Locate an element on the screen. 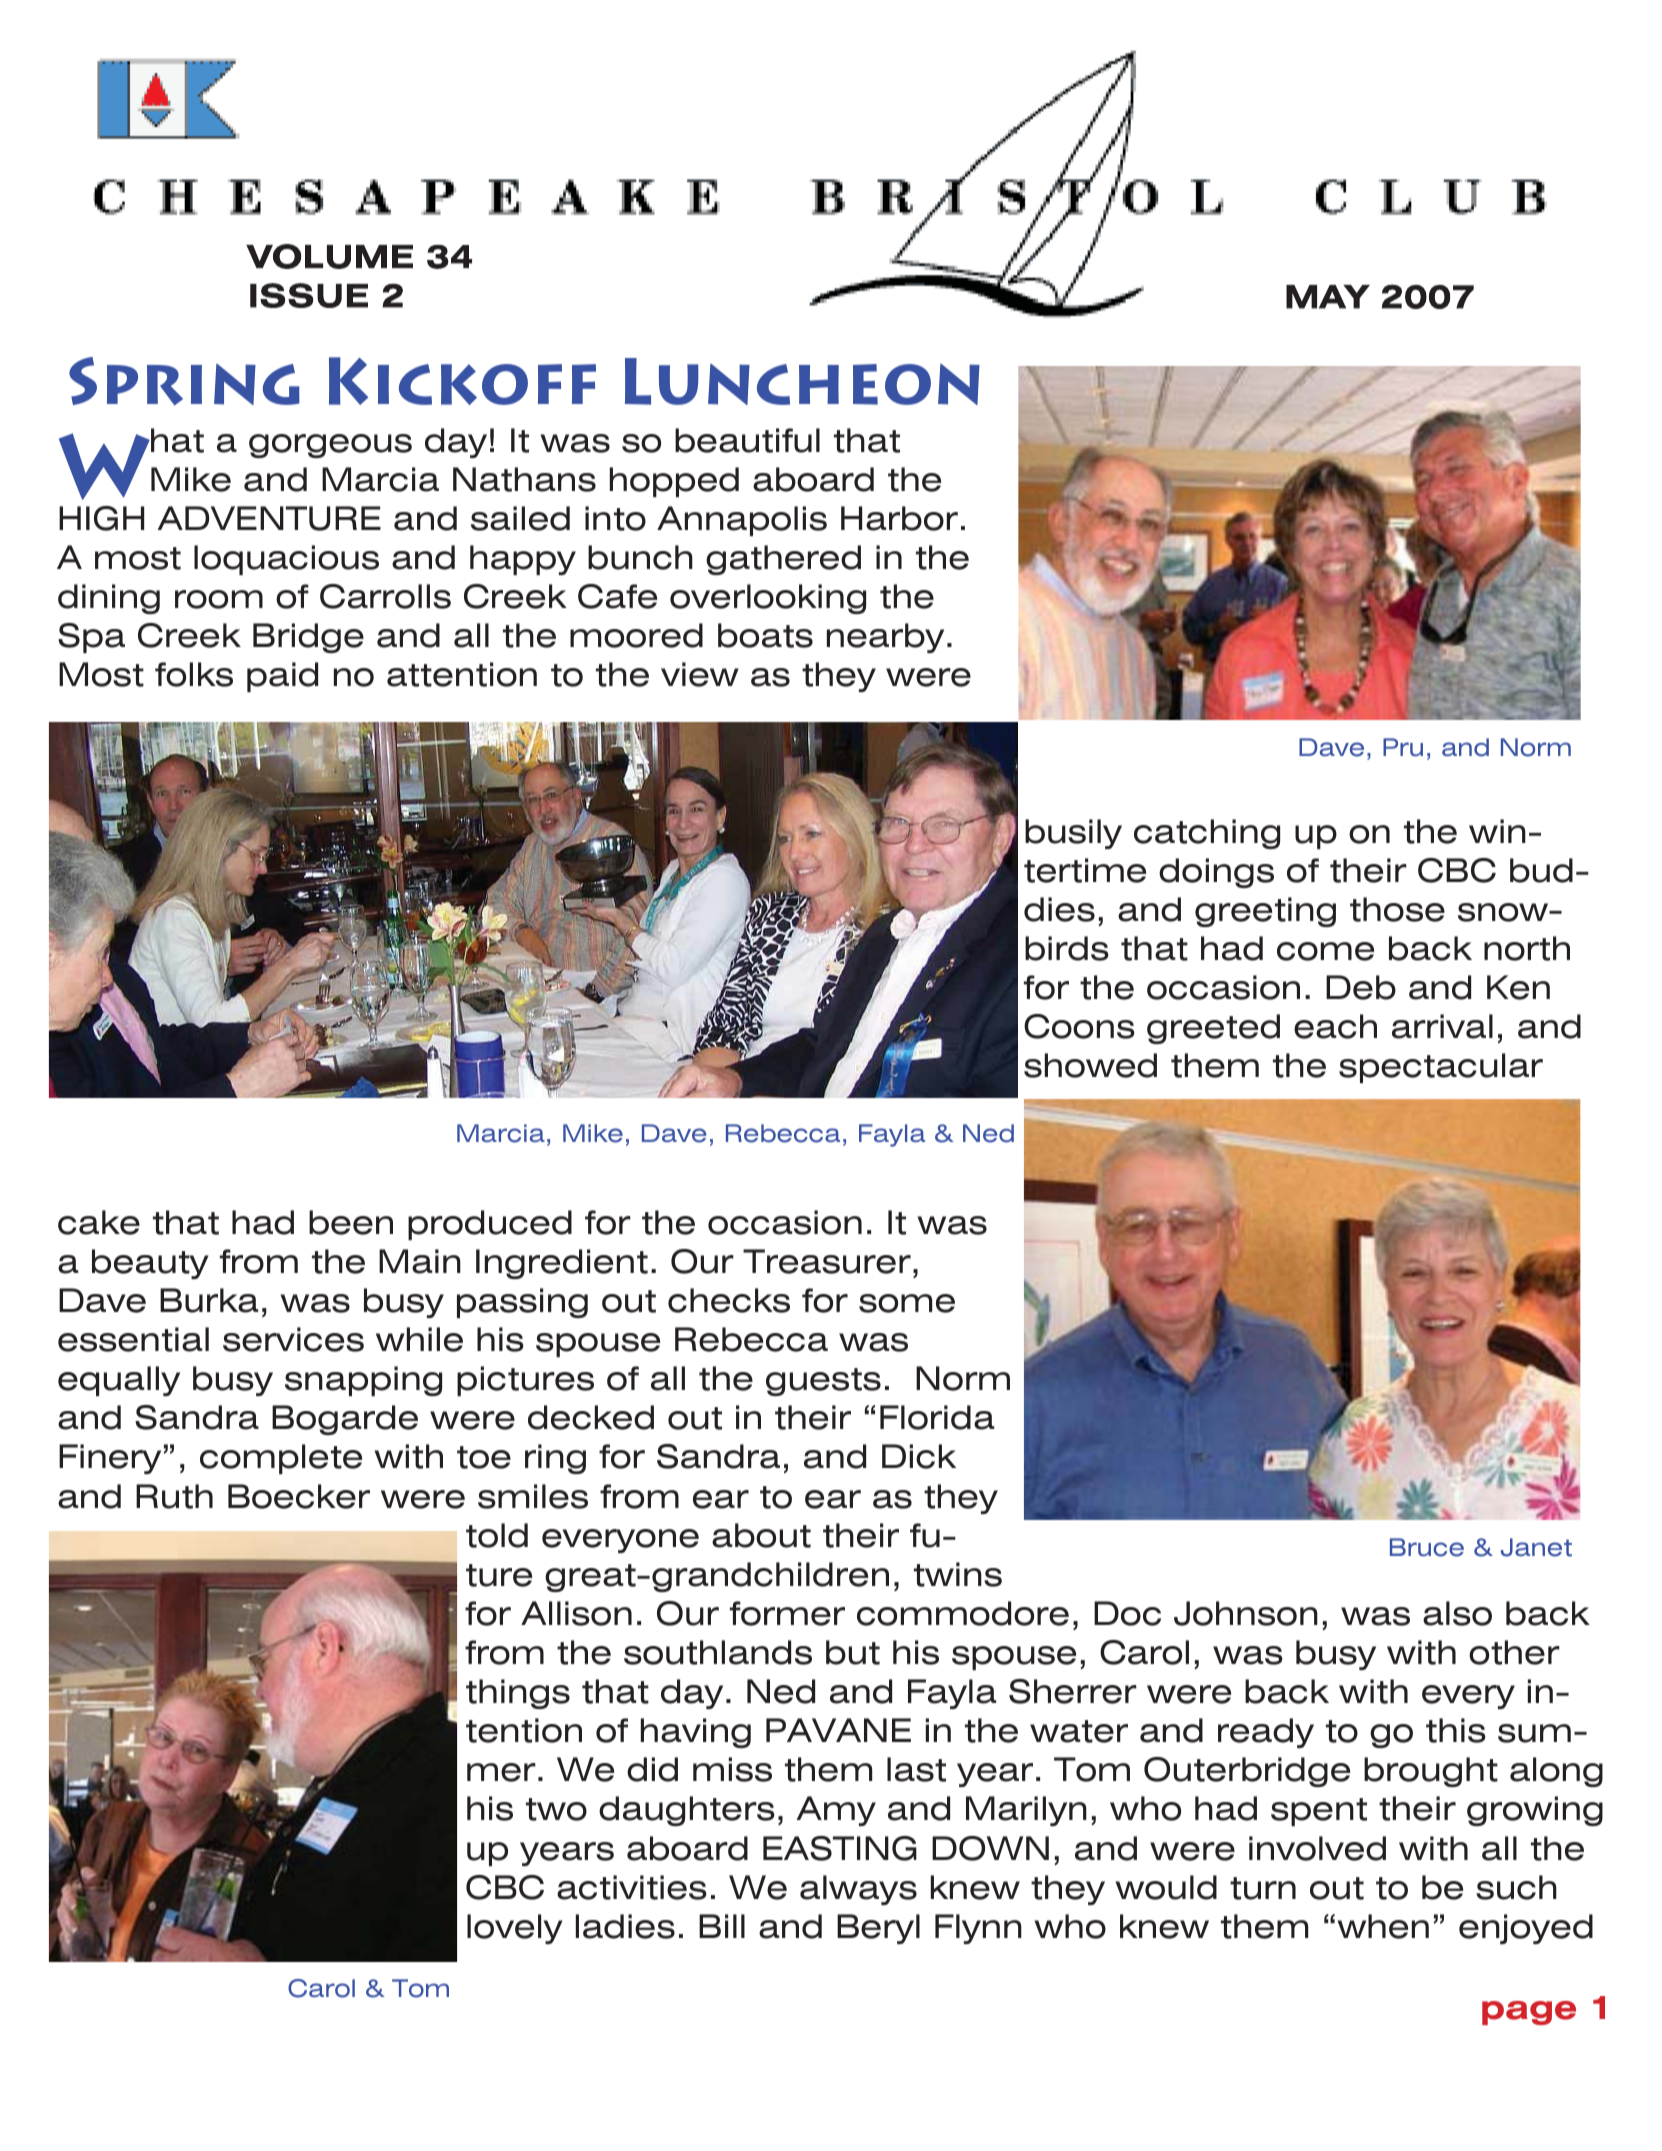  MAY is located at coordinates (1328, 297).
